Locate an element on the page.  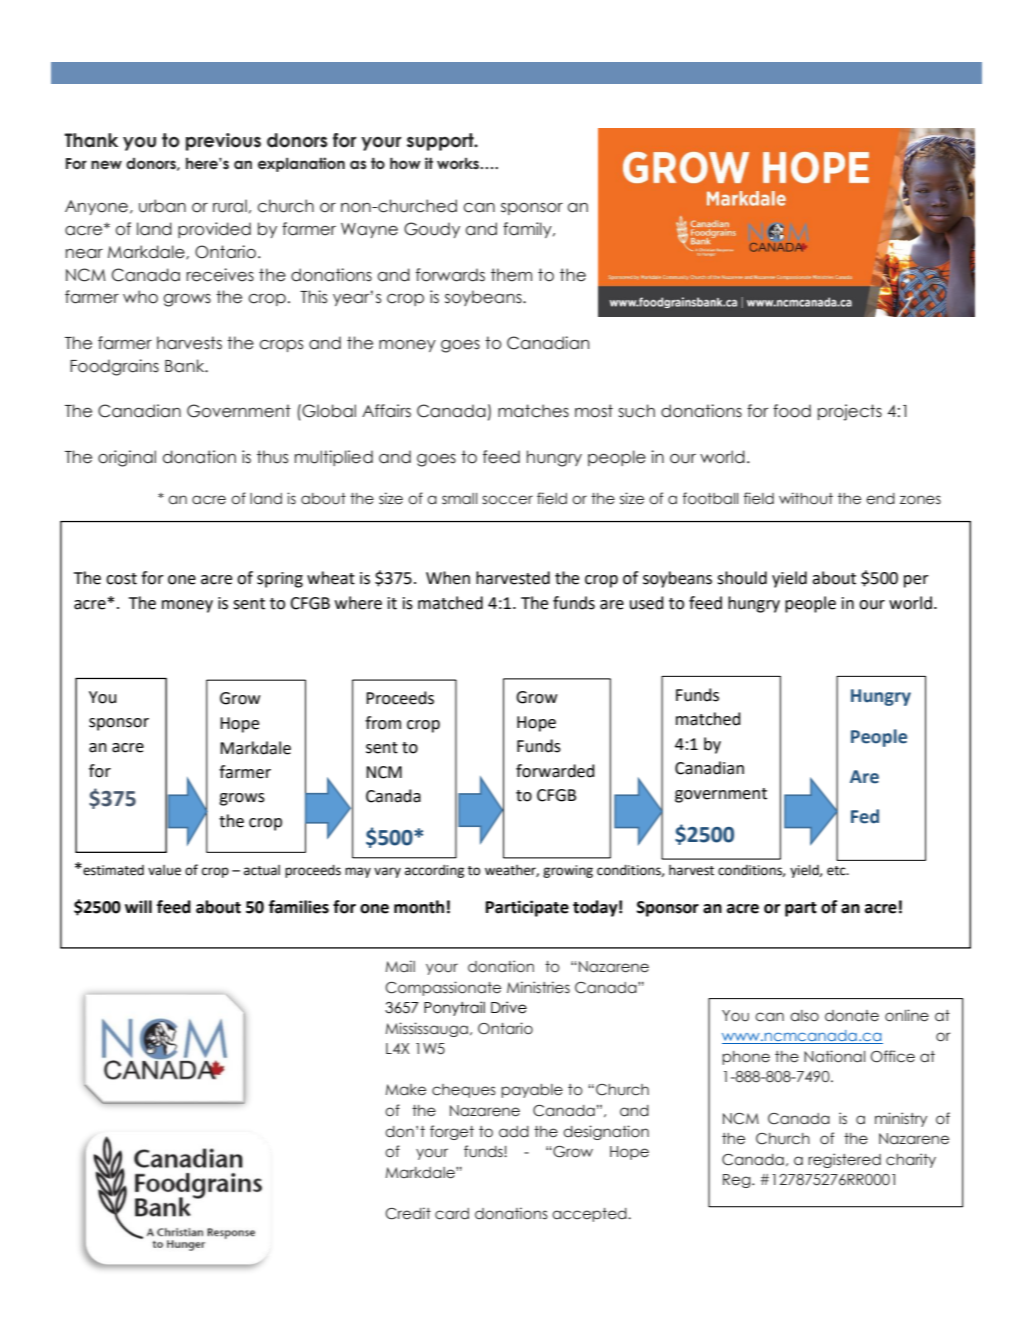
registered is located at coordinates (844, 1160).
